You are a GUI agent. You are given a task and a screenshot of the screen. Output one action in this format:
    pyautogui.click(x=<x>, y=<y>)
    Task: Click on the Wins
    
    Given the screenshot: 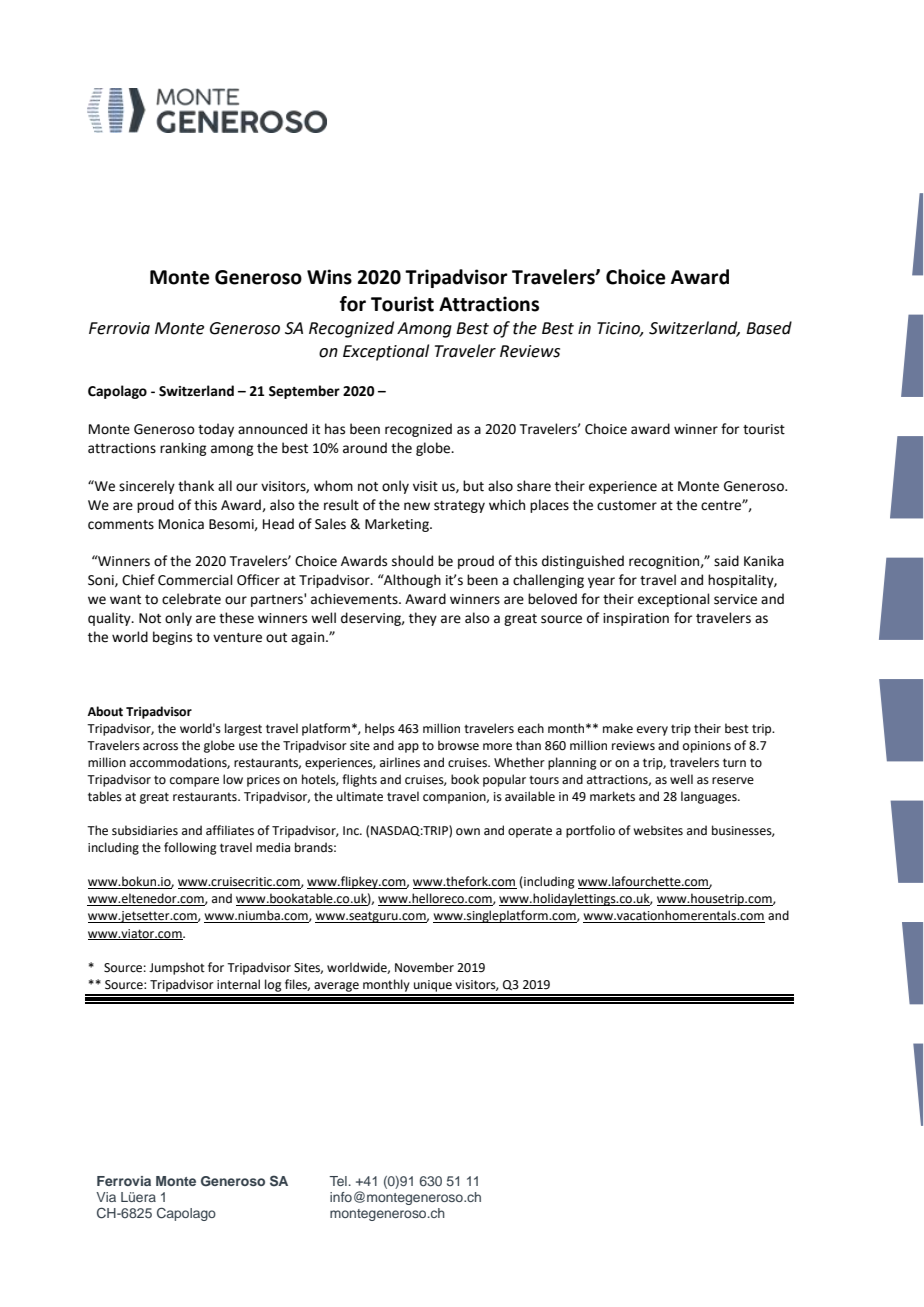 What is the action you would take?
    pyautogui.click(x=329, y=277)
